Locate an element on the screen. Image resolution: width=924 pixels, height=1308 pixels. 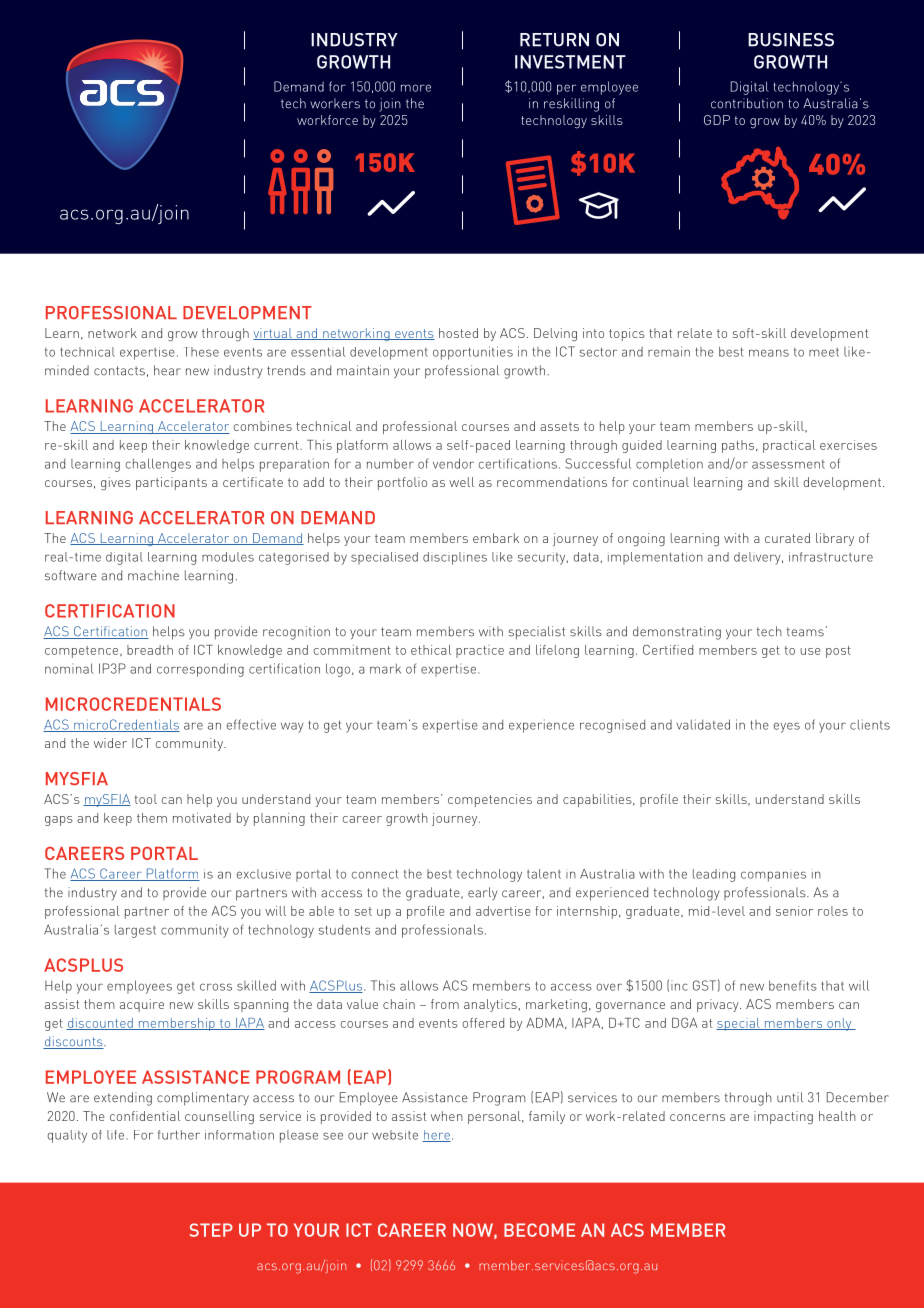
more is located at coordinates (416, 88).
